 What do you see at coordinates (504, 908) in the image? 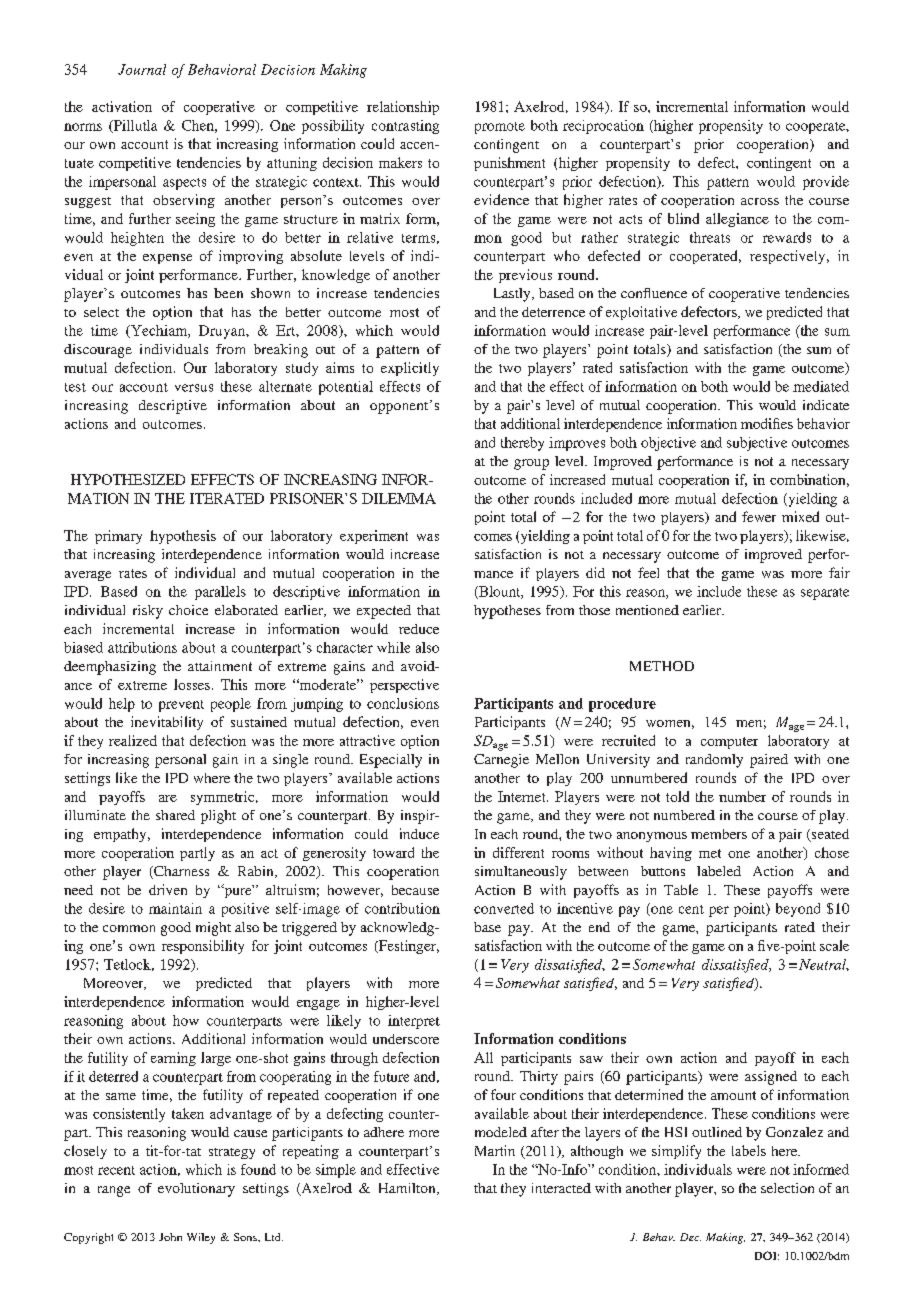
I see `converted` at bounding box center [504, 908].
